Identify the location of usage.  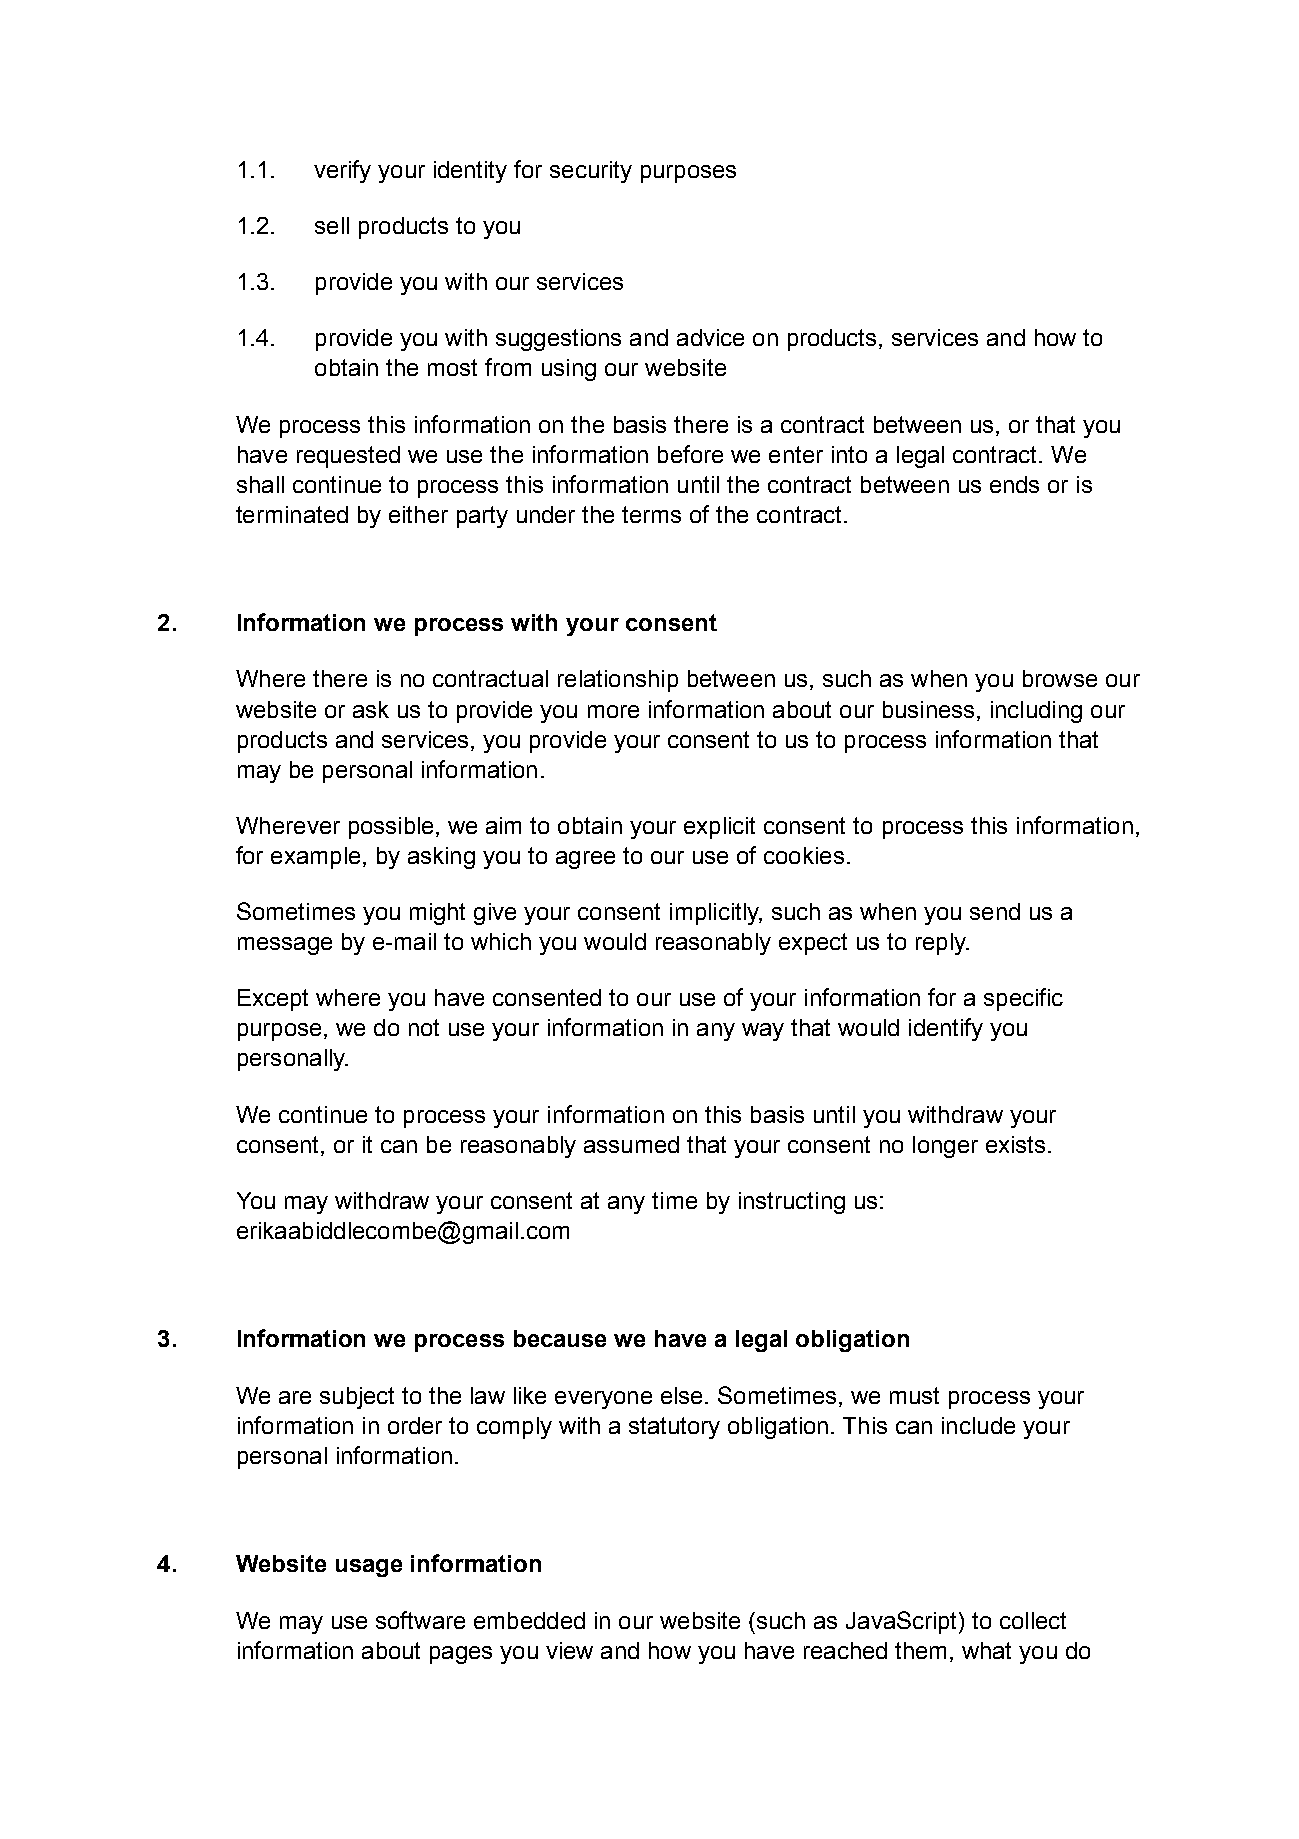
(369, 1568).
